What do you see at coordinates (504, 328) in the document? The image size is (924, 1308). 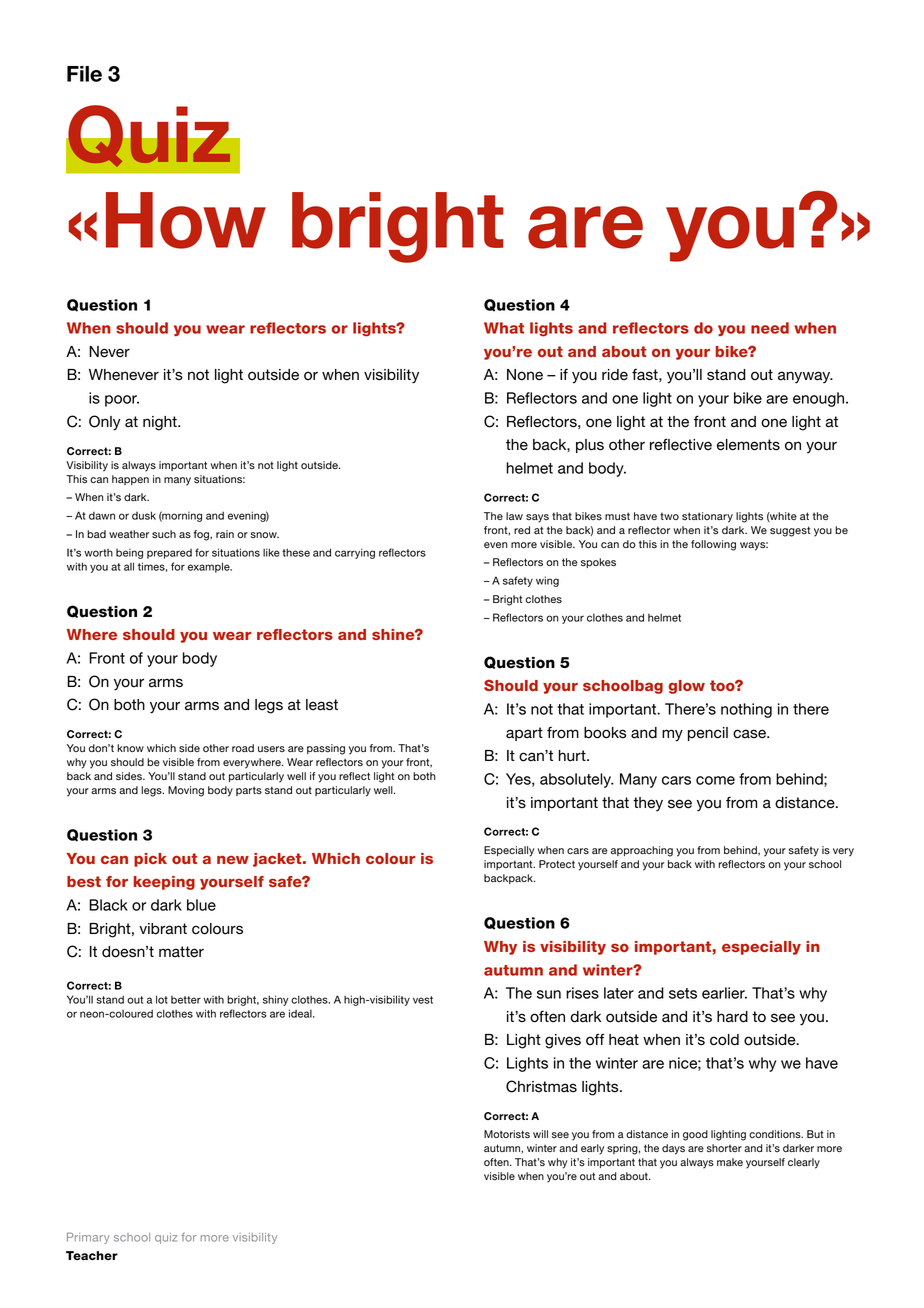 I see `What` at bounding box center [504, 328].
